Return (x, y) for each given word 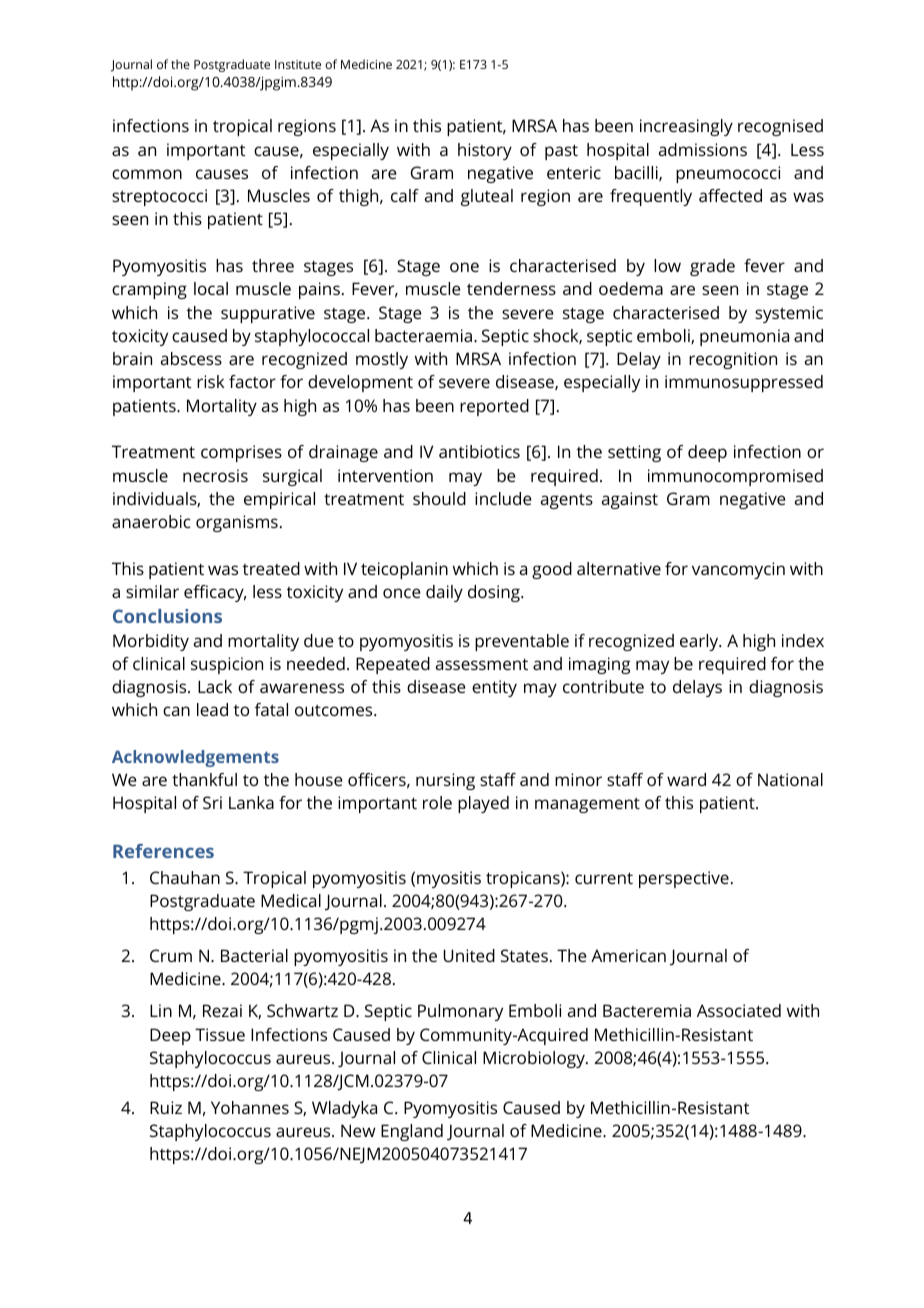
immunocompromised (735, 477)
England (412, 1132)
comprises (241, 453)
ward (686, 779)
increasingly (686, 127)
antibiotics (479, 451)
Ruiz (166, 1107)
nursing (445, 781)
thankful (204, 779)
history (485, 151)
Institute (298, 64)
